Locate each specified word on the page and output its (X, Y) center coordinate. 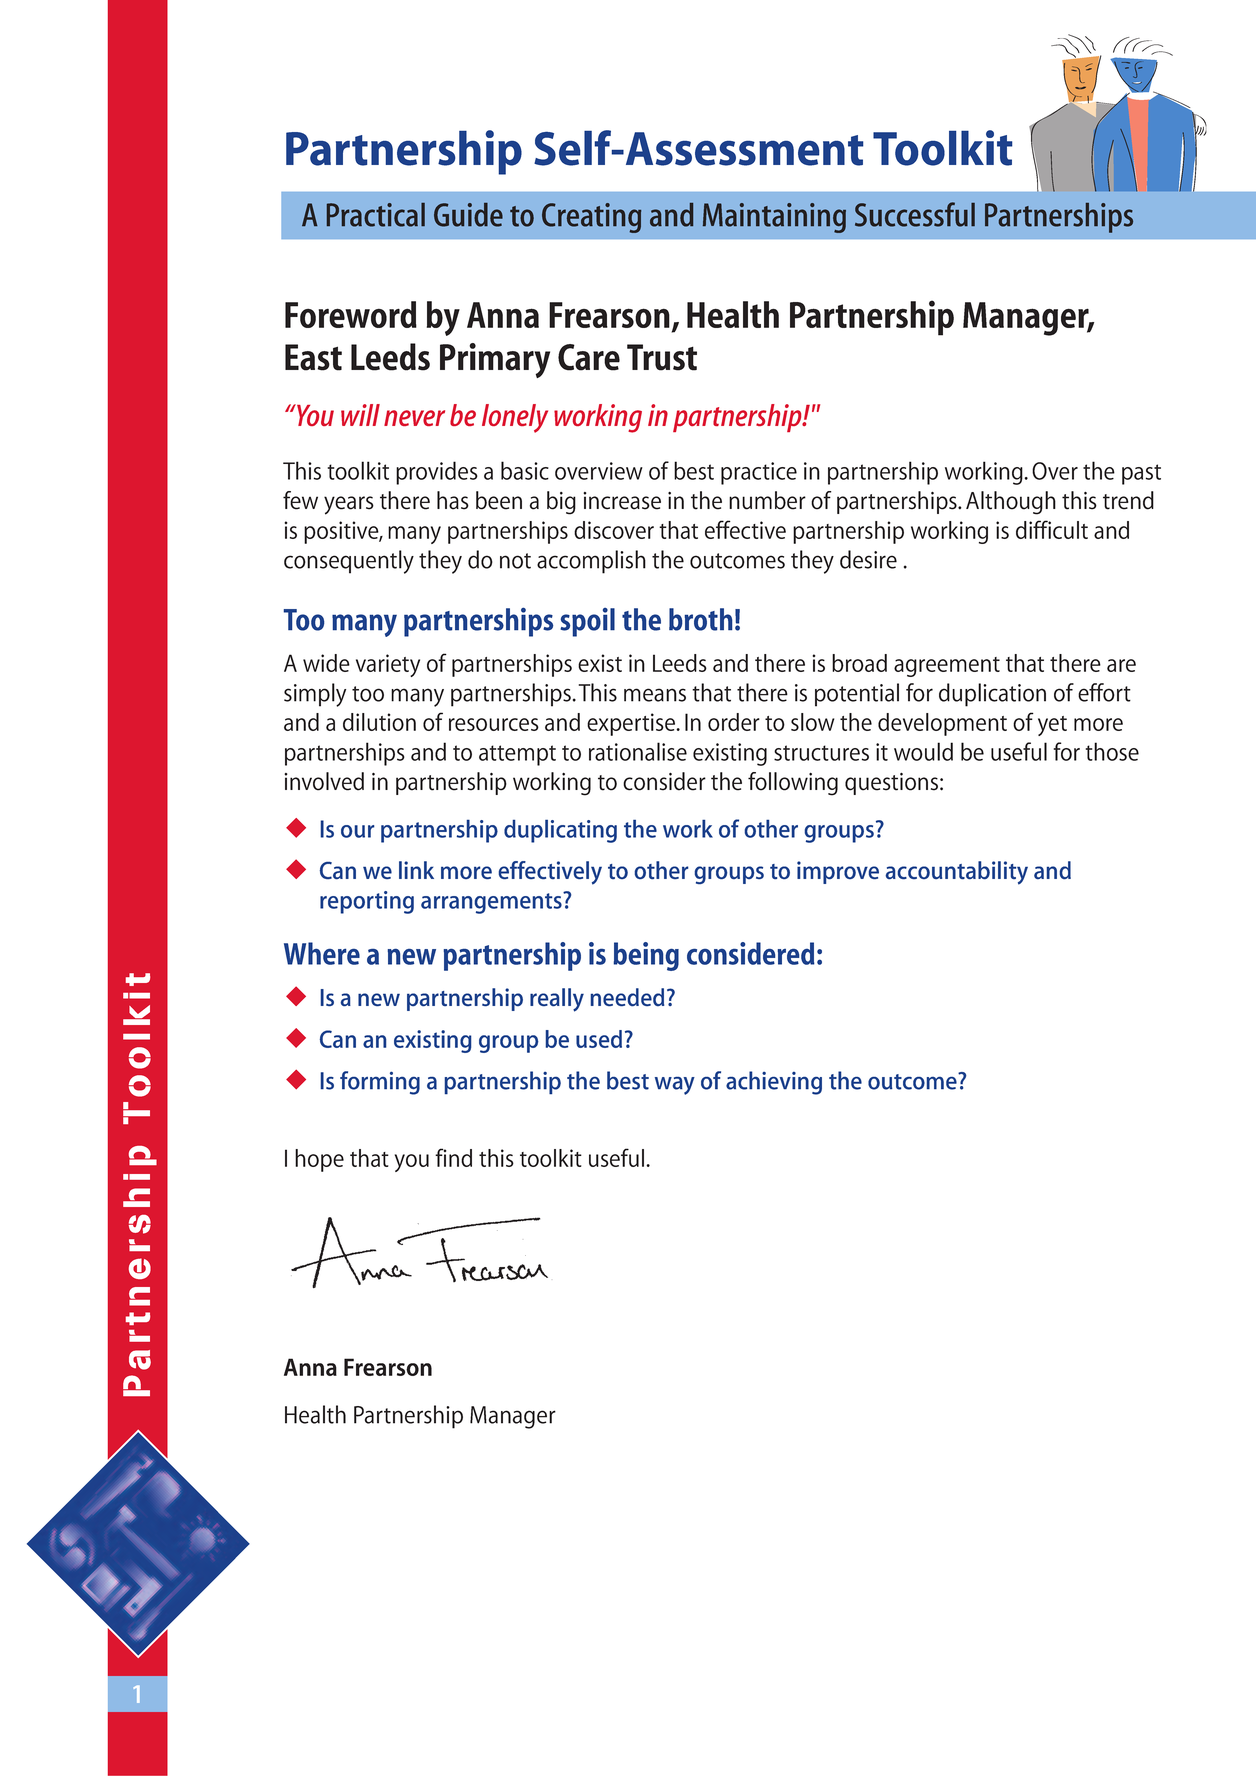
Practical (376, 215)
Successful (915, 214)
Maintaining (774, 218)
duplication (992, 695)
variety (388, 665)
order (734, 722)
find (453, 1157)
